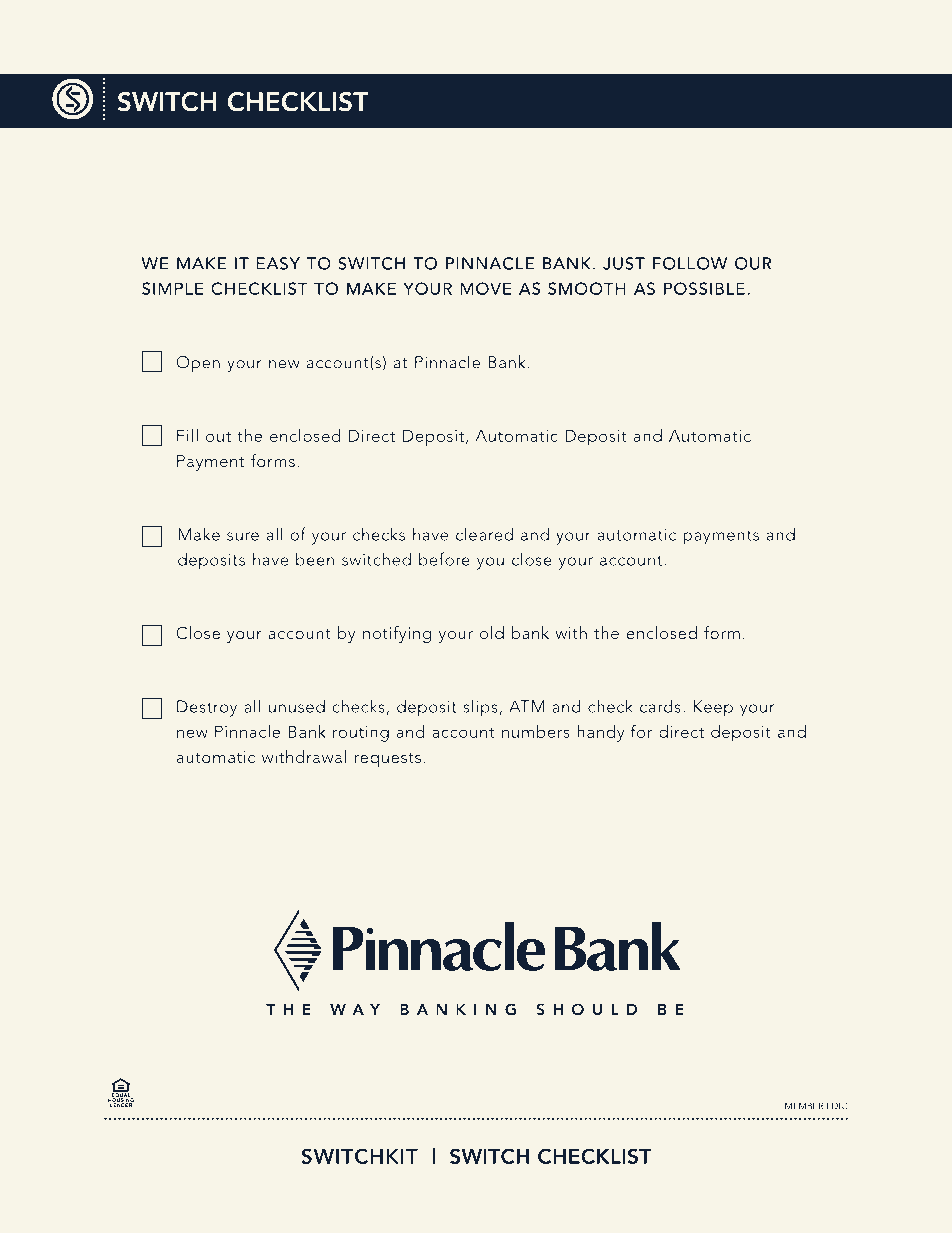 This screenshot has height=1233, width=952. Describe the element at coordinates (388, 760) in the screenshot. I see `requests` at that location.
